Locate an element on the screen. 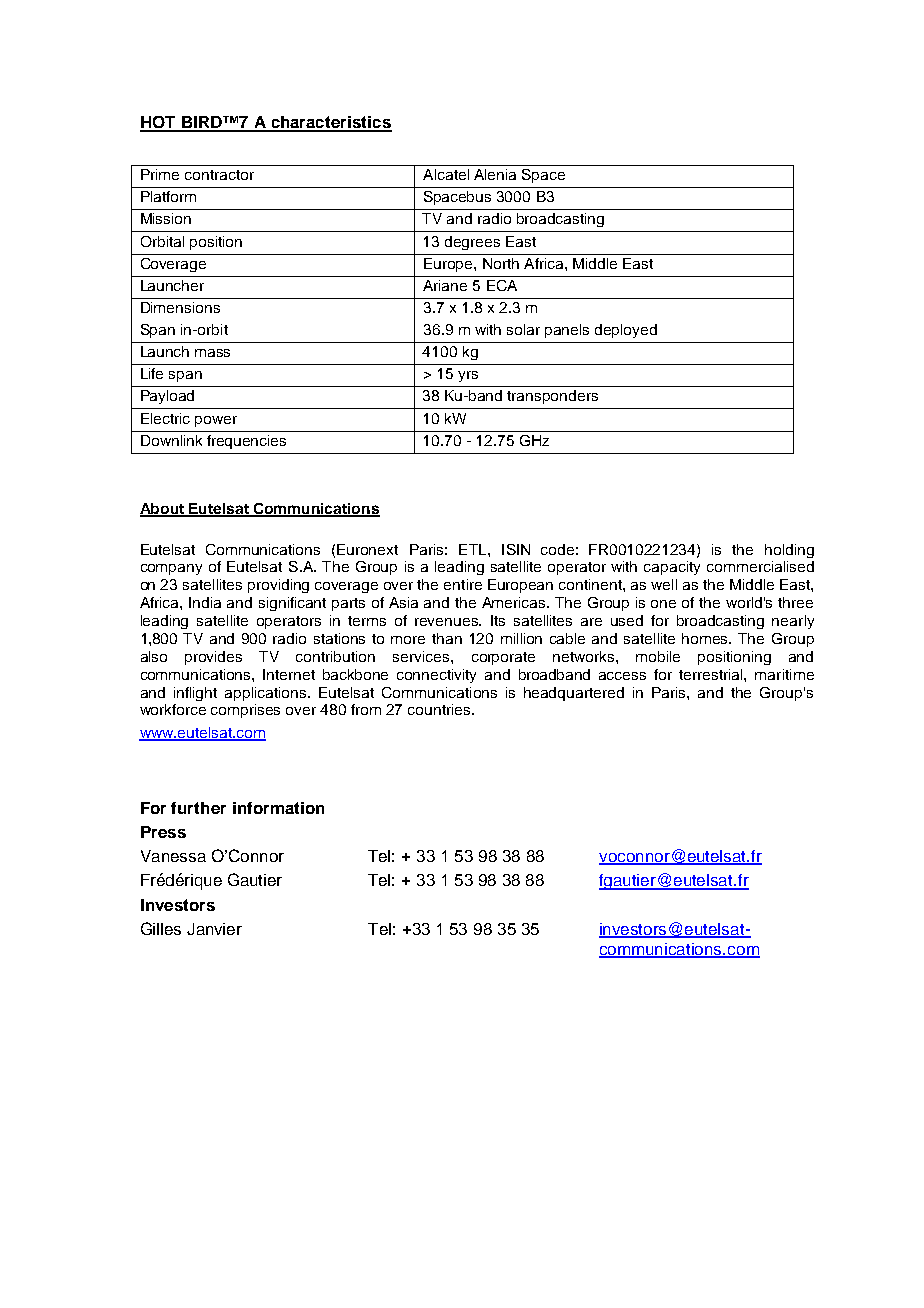  yrs is located at coordinates (468, 376).
